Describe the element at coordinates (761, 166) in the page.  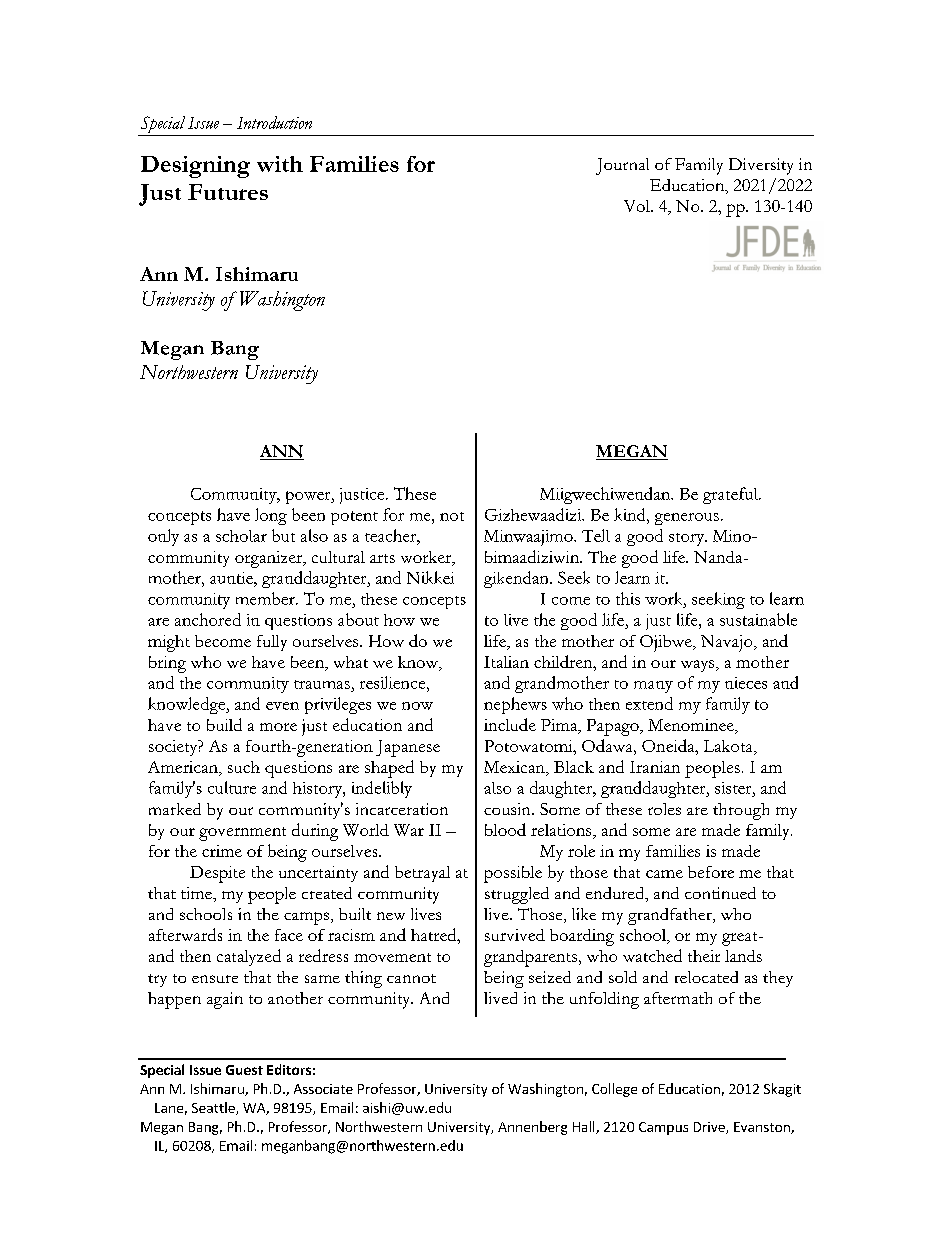
I see `Diversity` at that location.
